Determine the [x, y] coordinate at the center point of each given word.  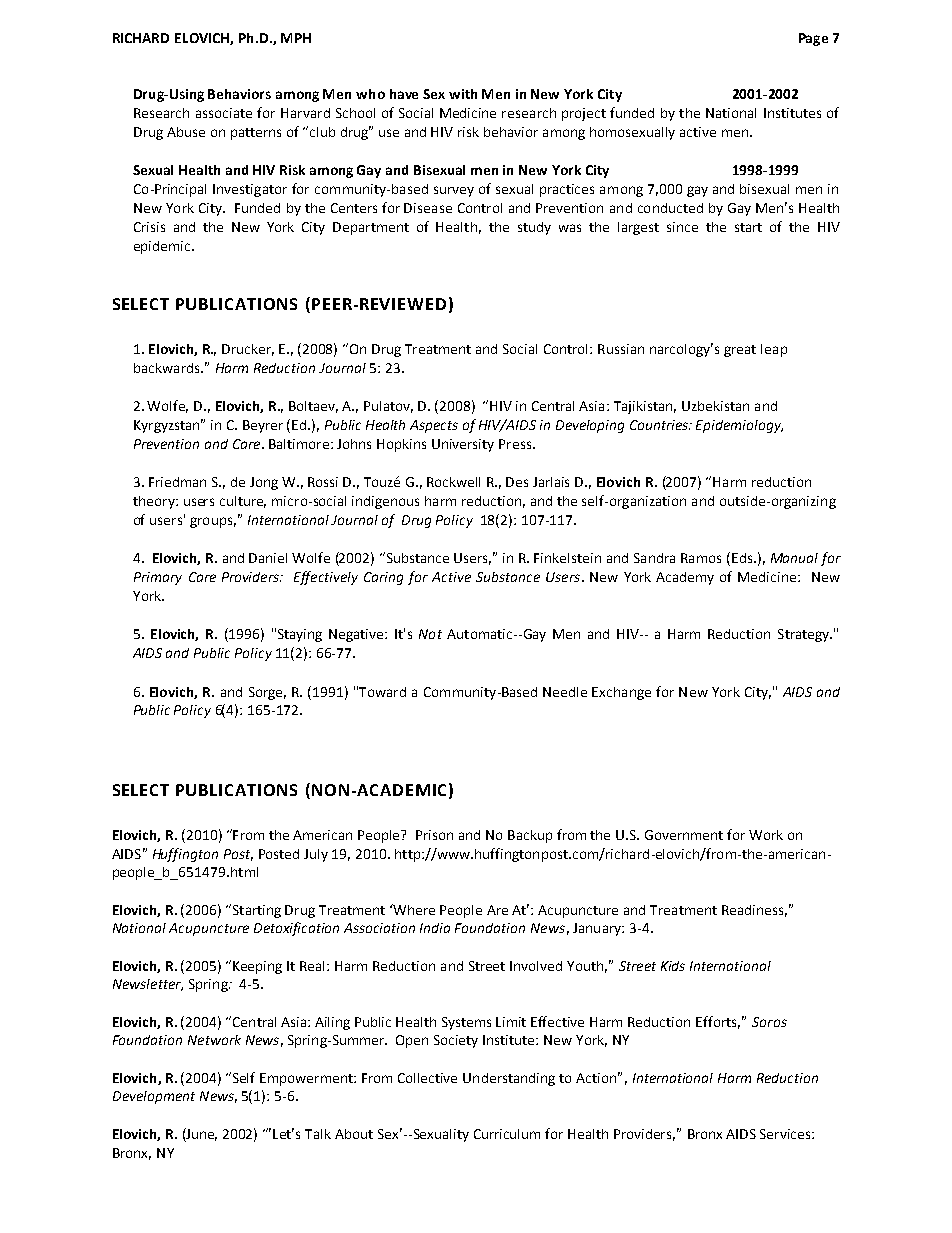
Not [430, 634]
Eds [743, 558]
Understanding [509, 1079]
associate [224, 113]
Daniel [268, 558]
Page [813, 39]
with [463, 94]
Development [154, 1097]
